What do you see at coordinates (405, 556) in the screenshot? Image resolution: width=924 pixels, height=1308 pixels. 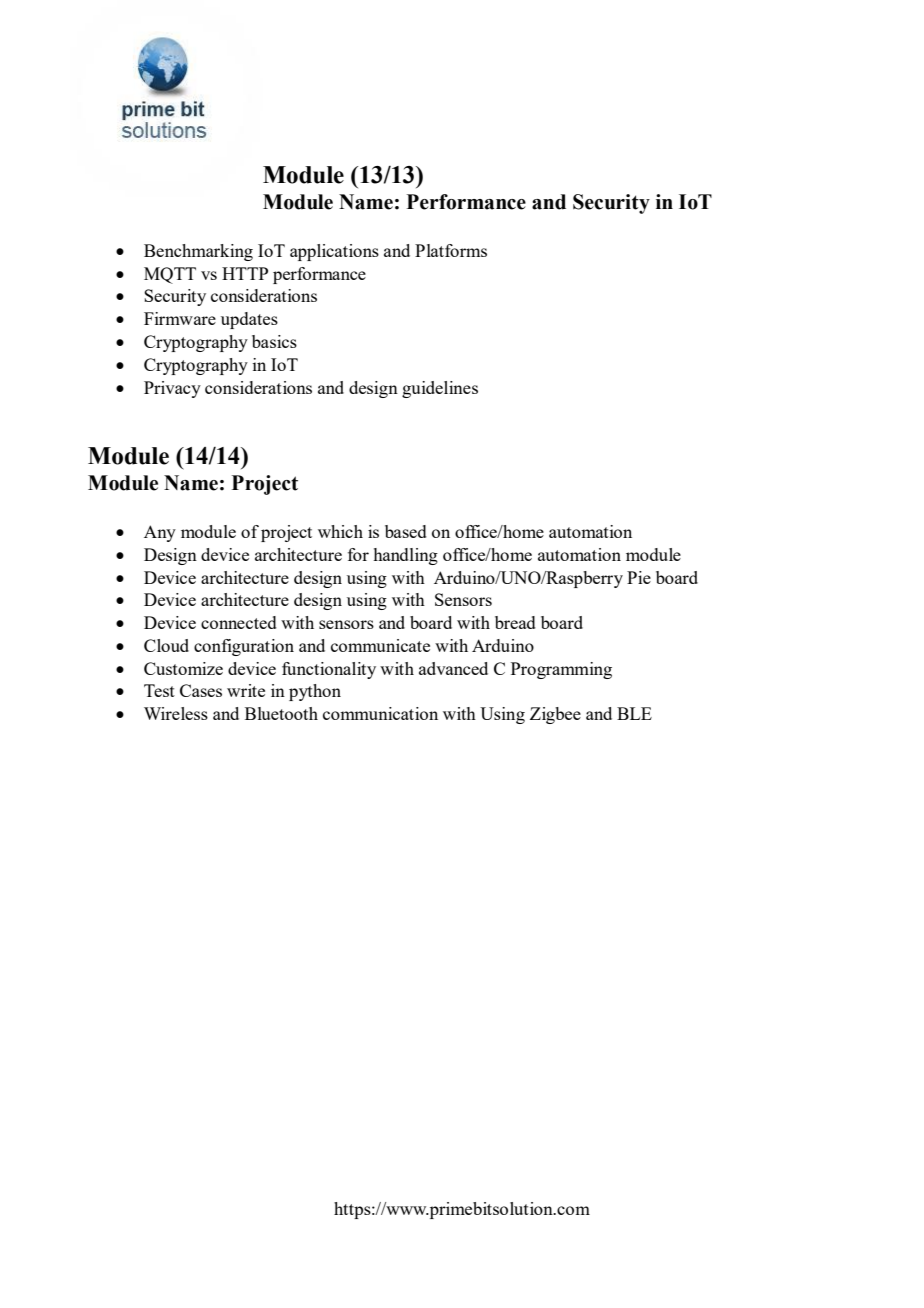 I see `handling` at bounding box center [405, 556].
